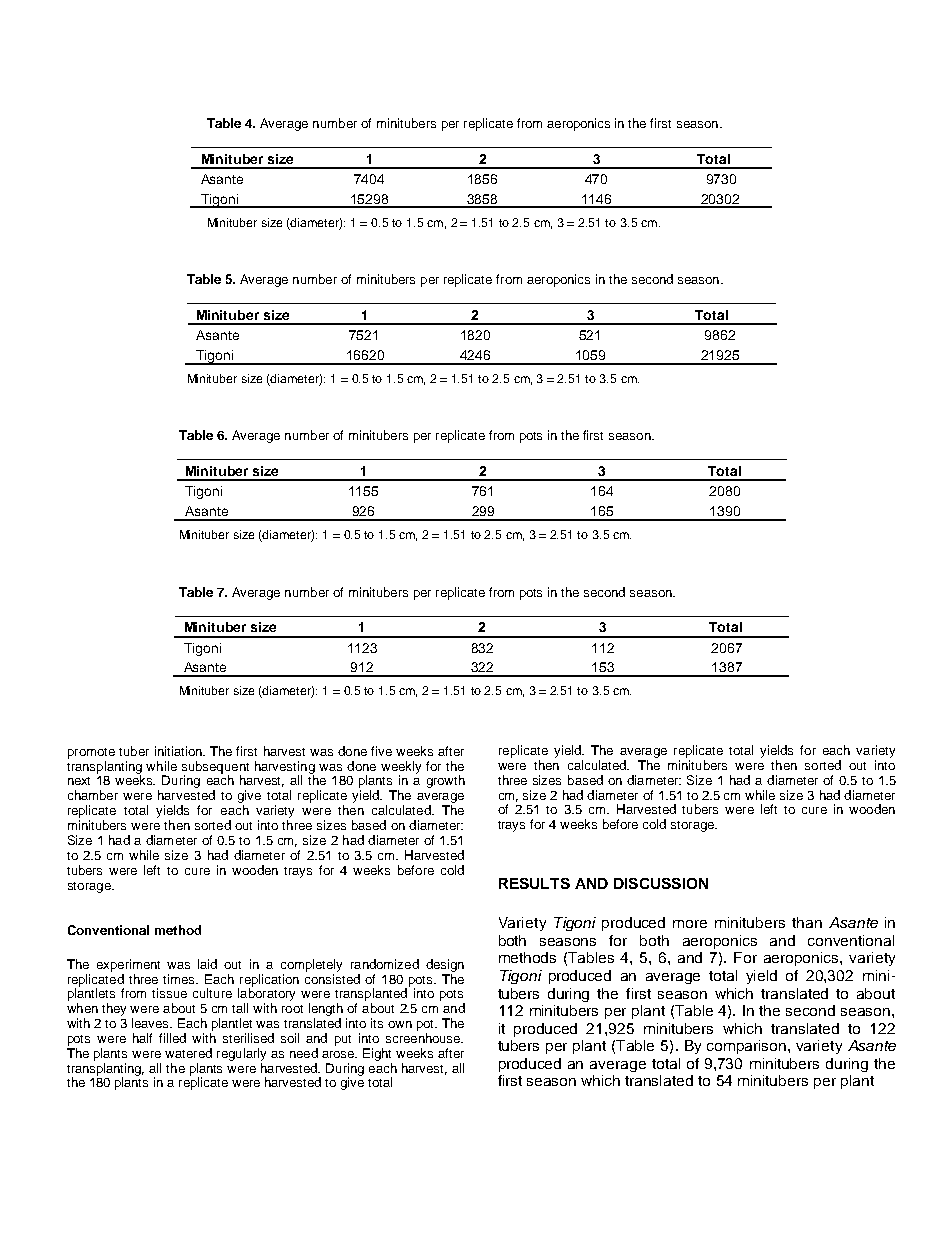 The height and width of the screenshot is (1233, 952). I want to click on initiation, so click(179, 751).
